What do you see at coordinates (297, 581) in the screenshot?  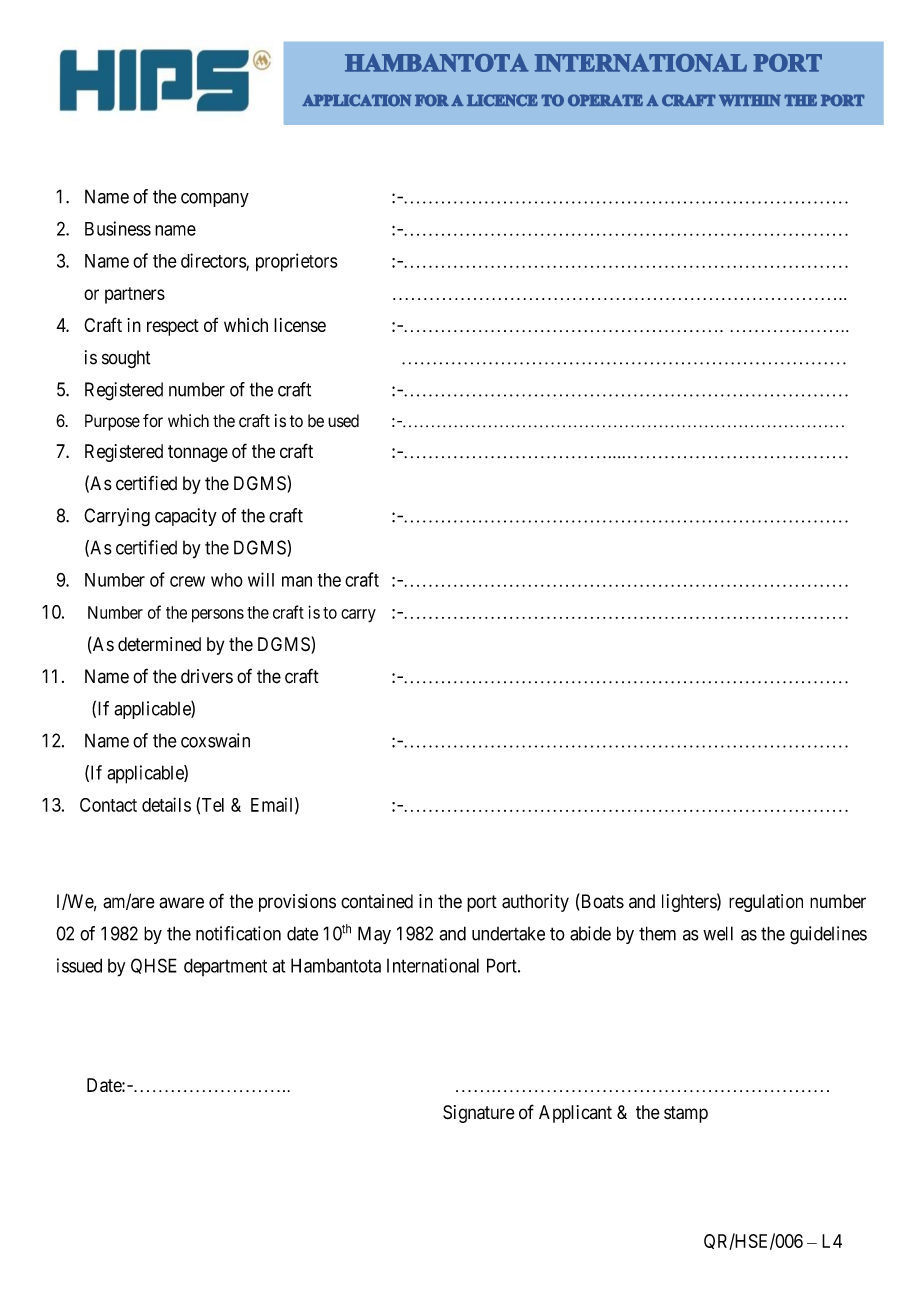 I see `man` at bounding box center [297, 581].
